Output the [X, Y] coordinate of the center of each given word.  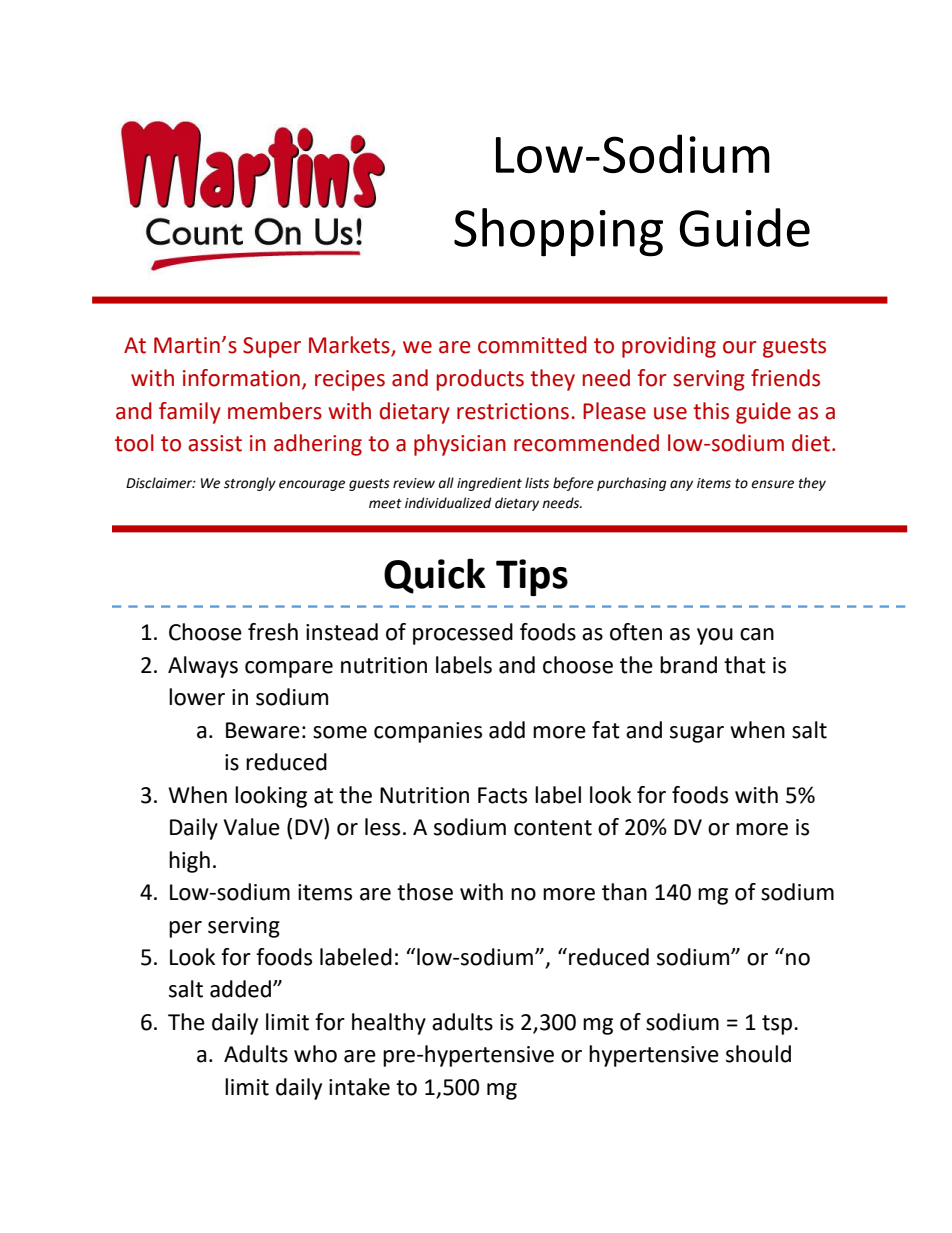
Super [272, 347]
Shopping [558, 232]
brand [688, 665]
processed [463, 634]
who [315, 1054]
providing [669, 347]
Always [203, 667]
